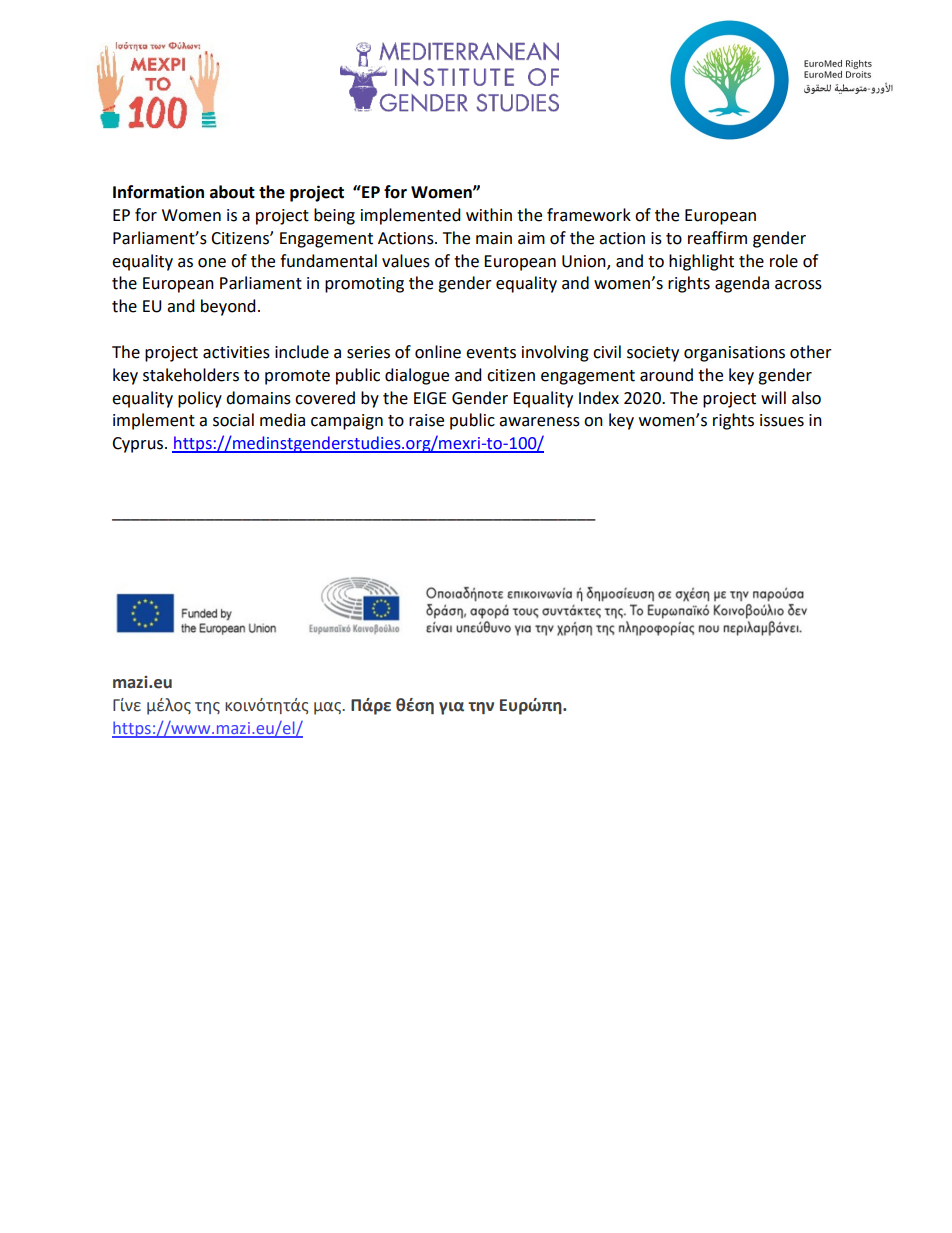 Image resolution: width=952 pixels, height=1233 pixels. What do you see at coordinates (228, 307) in the screenshot?
I see `beyond` at bounding box center [228, 307].
